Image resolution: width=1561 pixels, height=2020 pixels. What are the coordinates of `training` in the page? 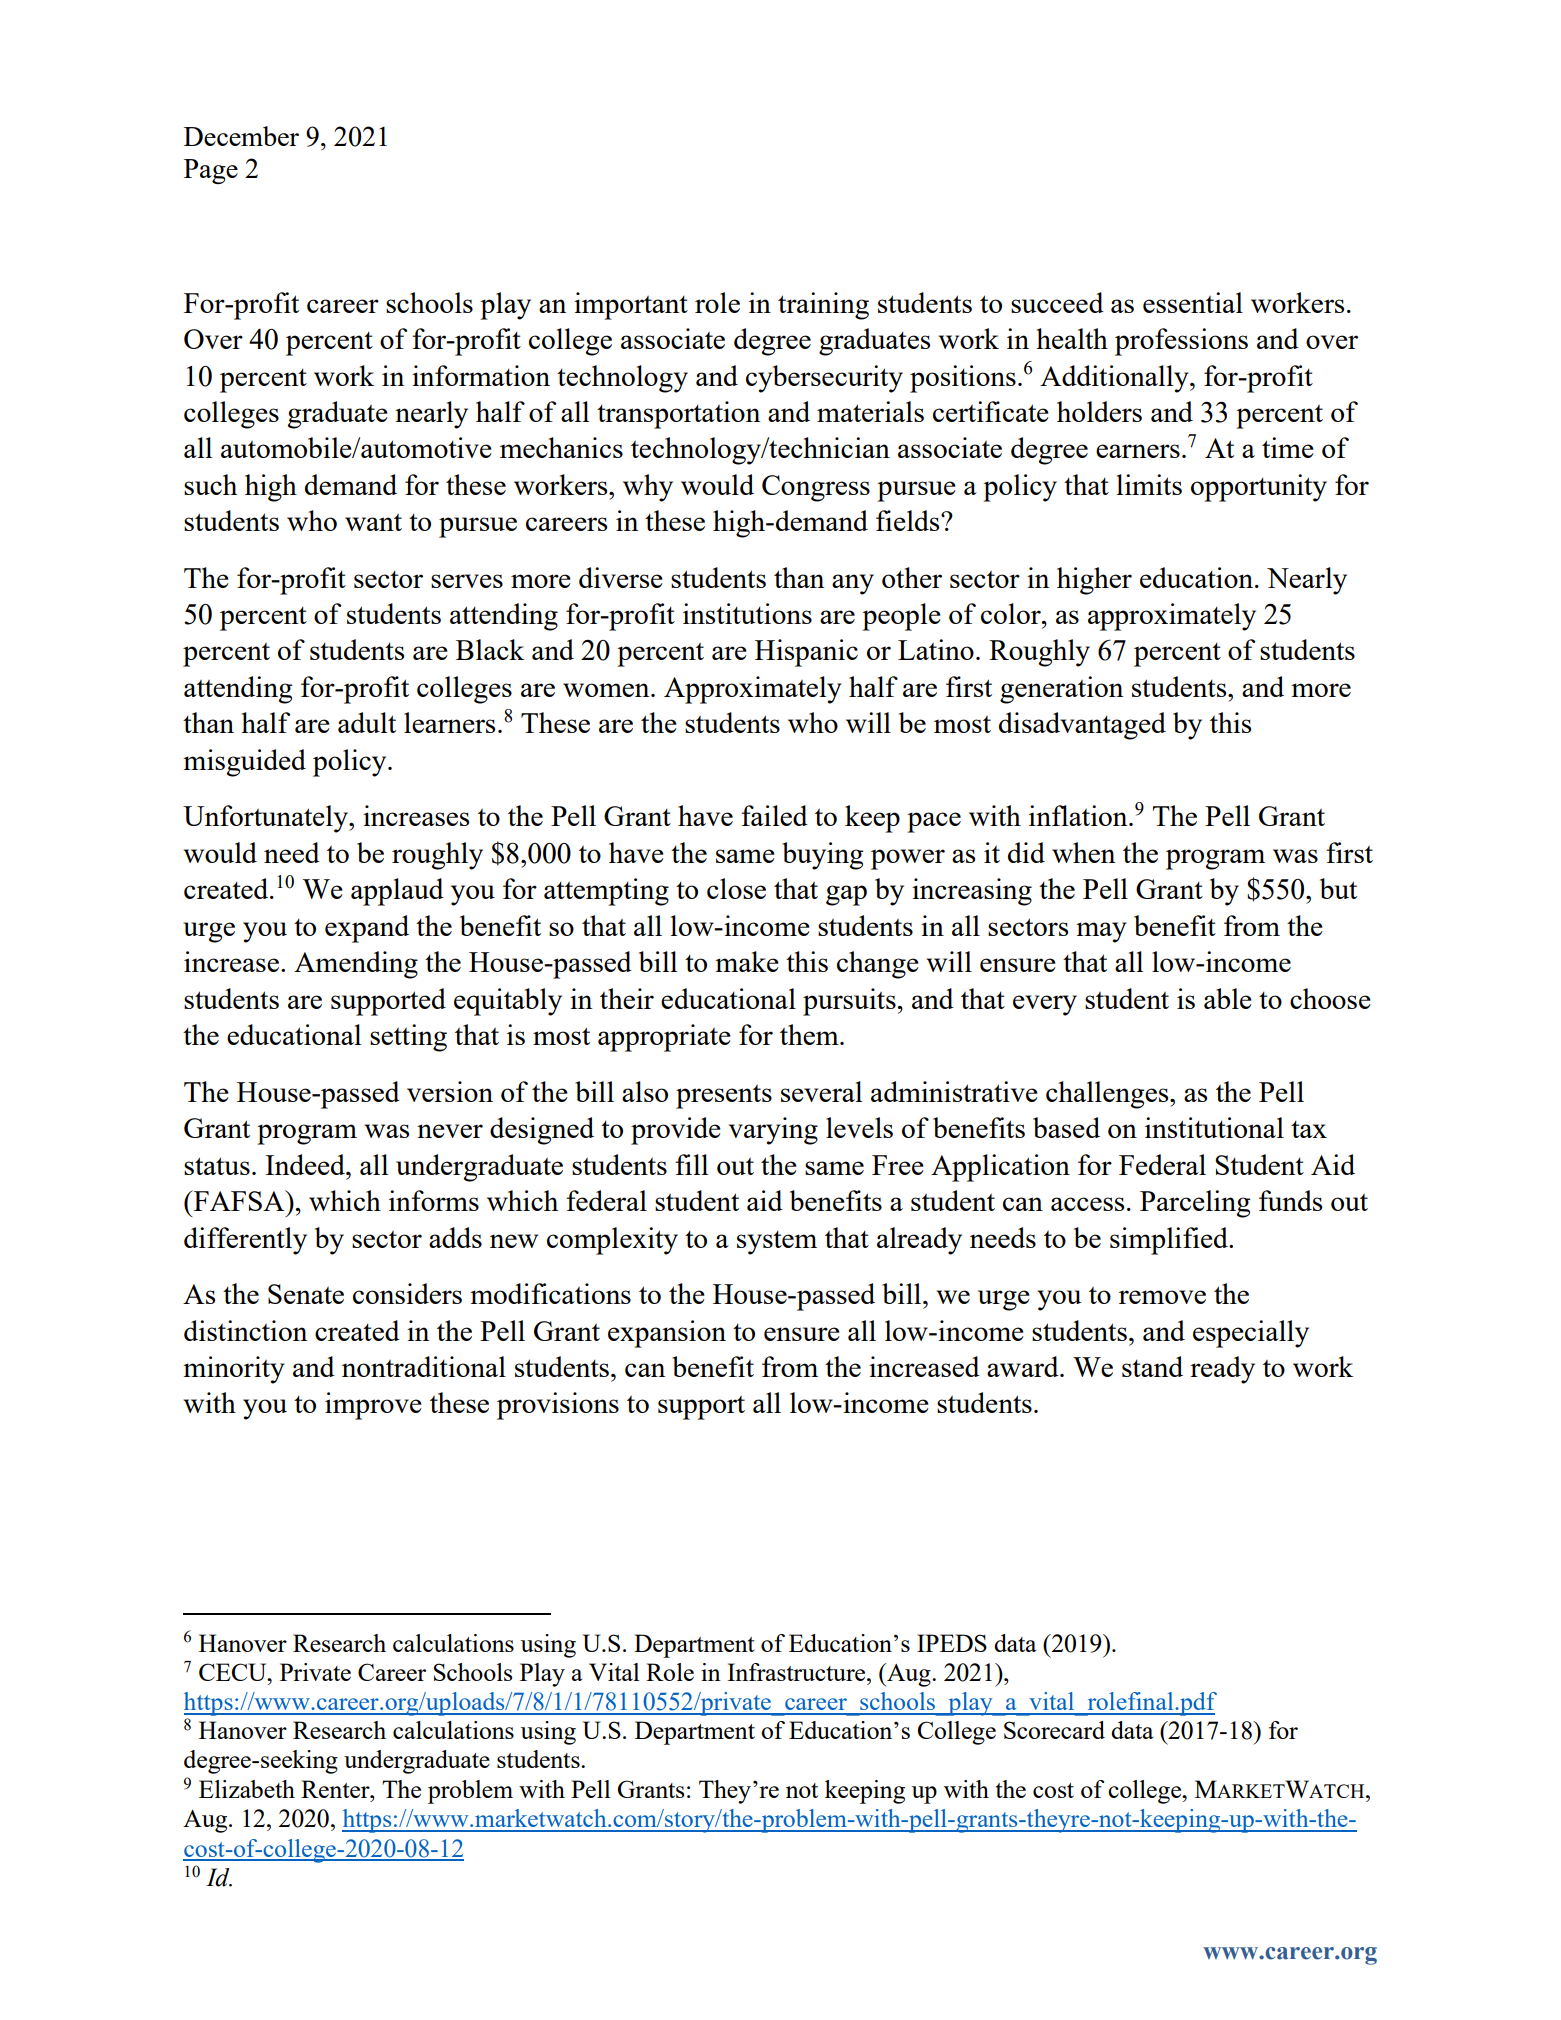 It's located at (823, 306).
